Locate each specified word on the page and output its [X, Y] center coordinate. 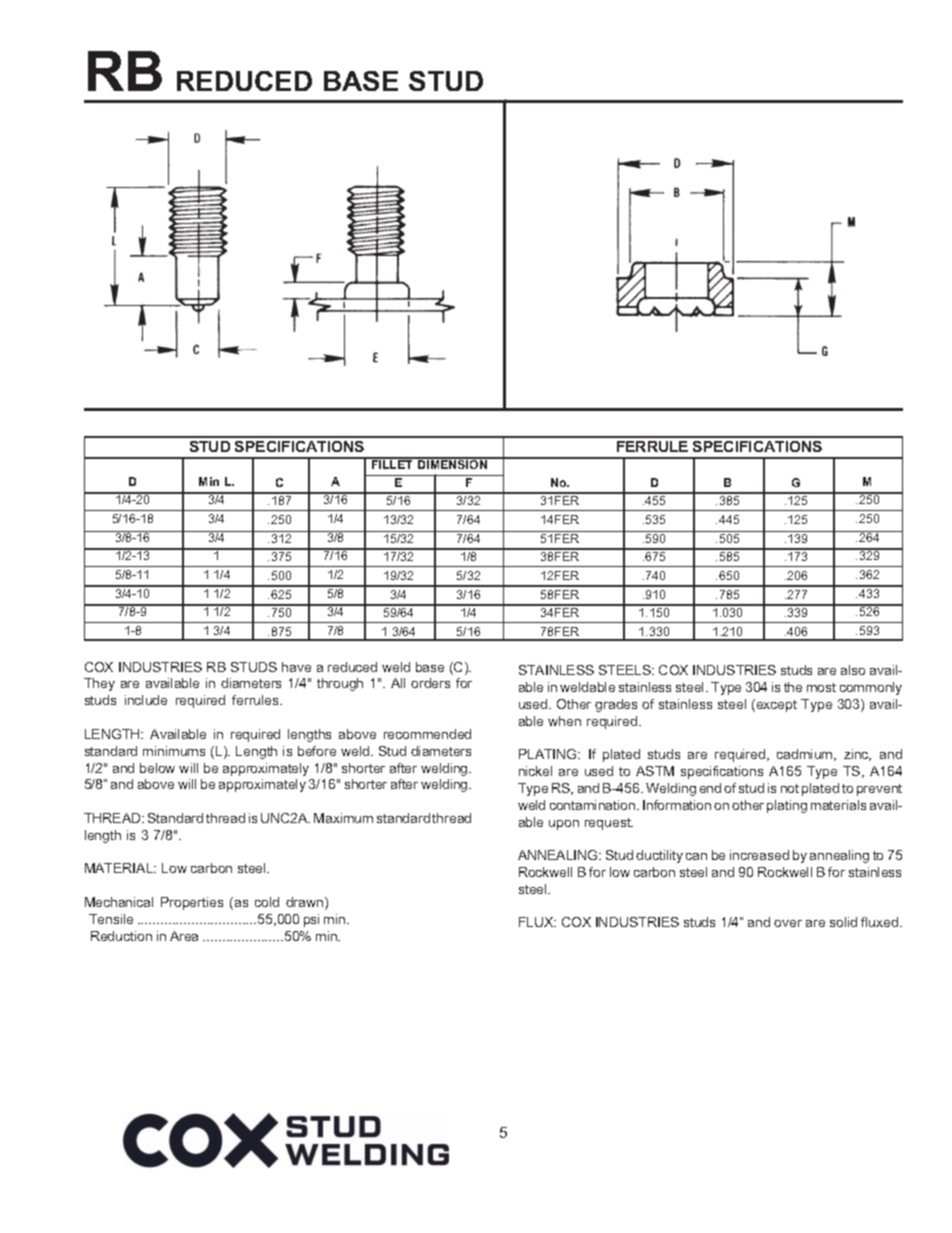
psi [311, 920]
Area [184, 936]
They [99, 684]
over [788, 923]
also [853, 670]
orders [430, 683]
